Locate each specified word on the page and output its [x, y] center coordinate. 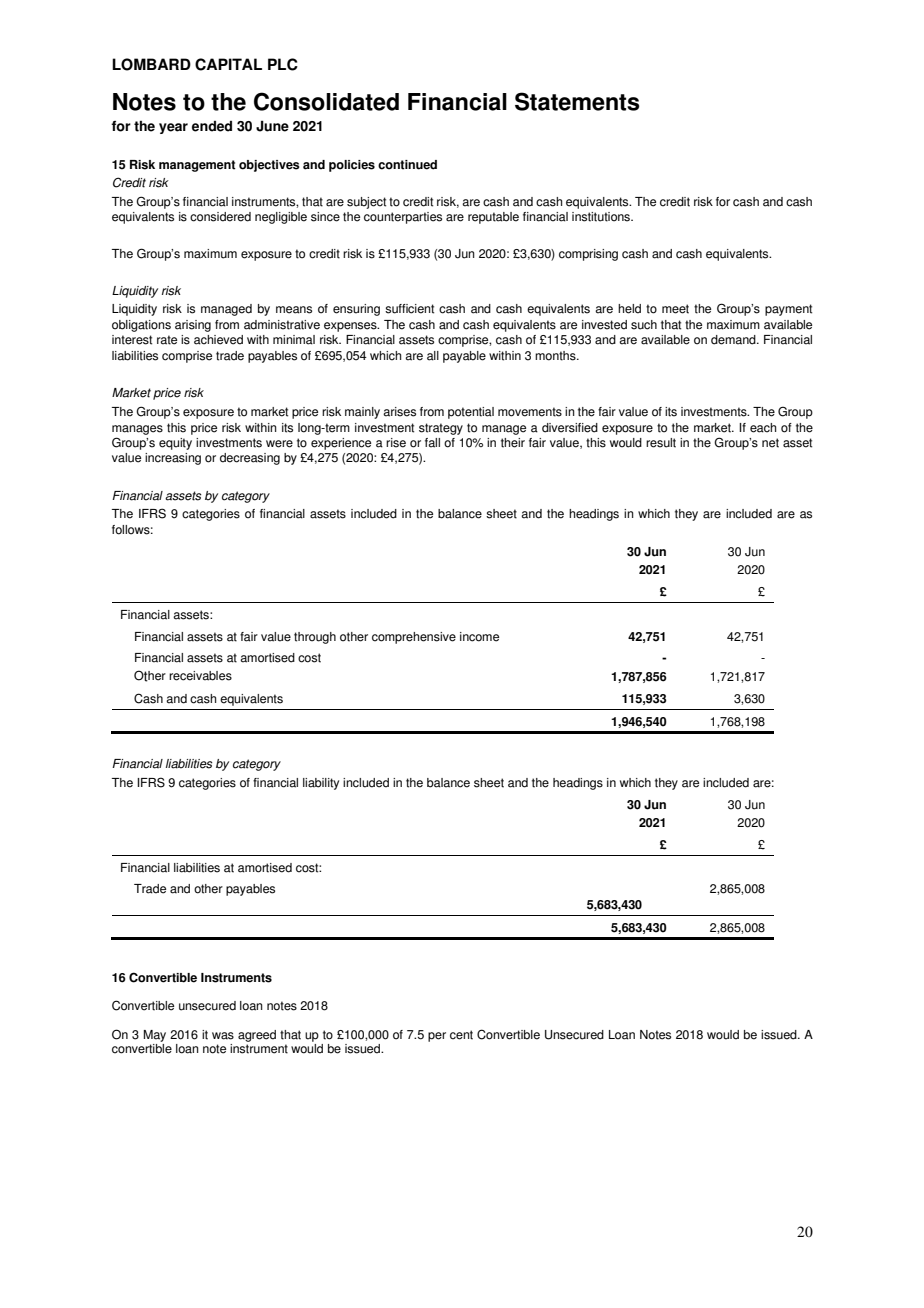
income [479, 637]
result [661, 443]
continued [407, 165]
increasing [173, 459]
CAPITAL [228, 64]
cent [461, 1035]
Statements [577, 101]
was [223, 1036]
